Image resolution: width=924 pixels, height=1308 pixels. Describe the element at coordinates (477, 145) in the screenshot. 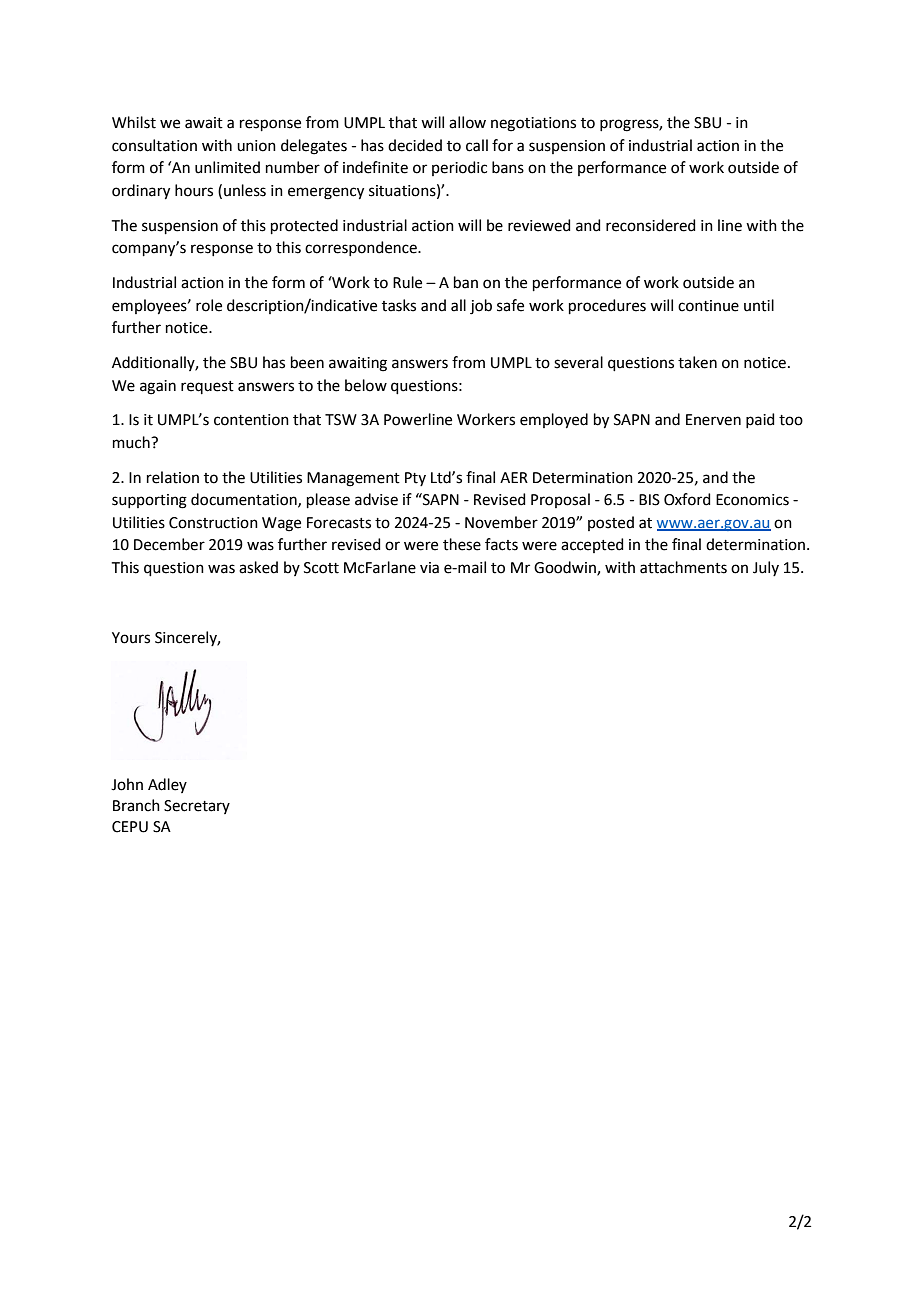

I see `call` at that location.
